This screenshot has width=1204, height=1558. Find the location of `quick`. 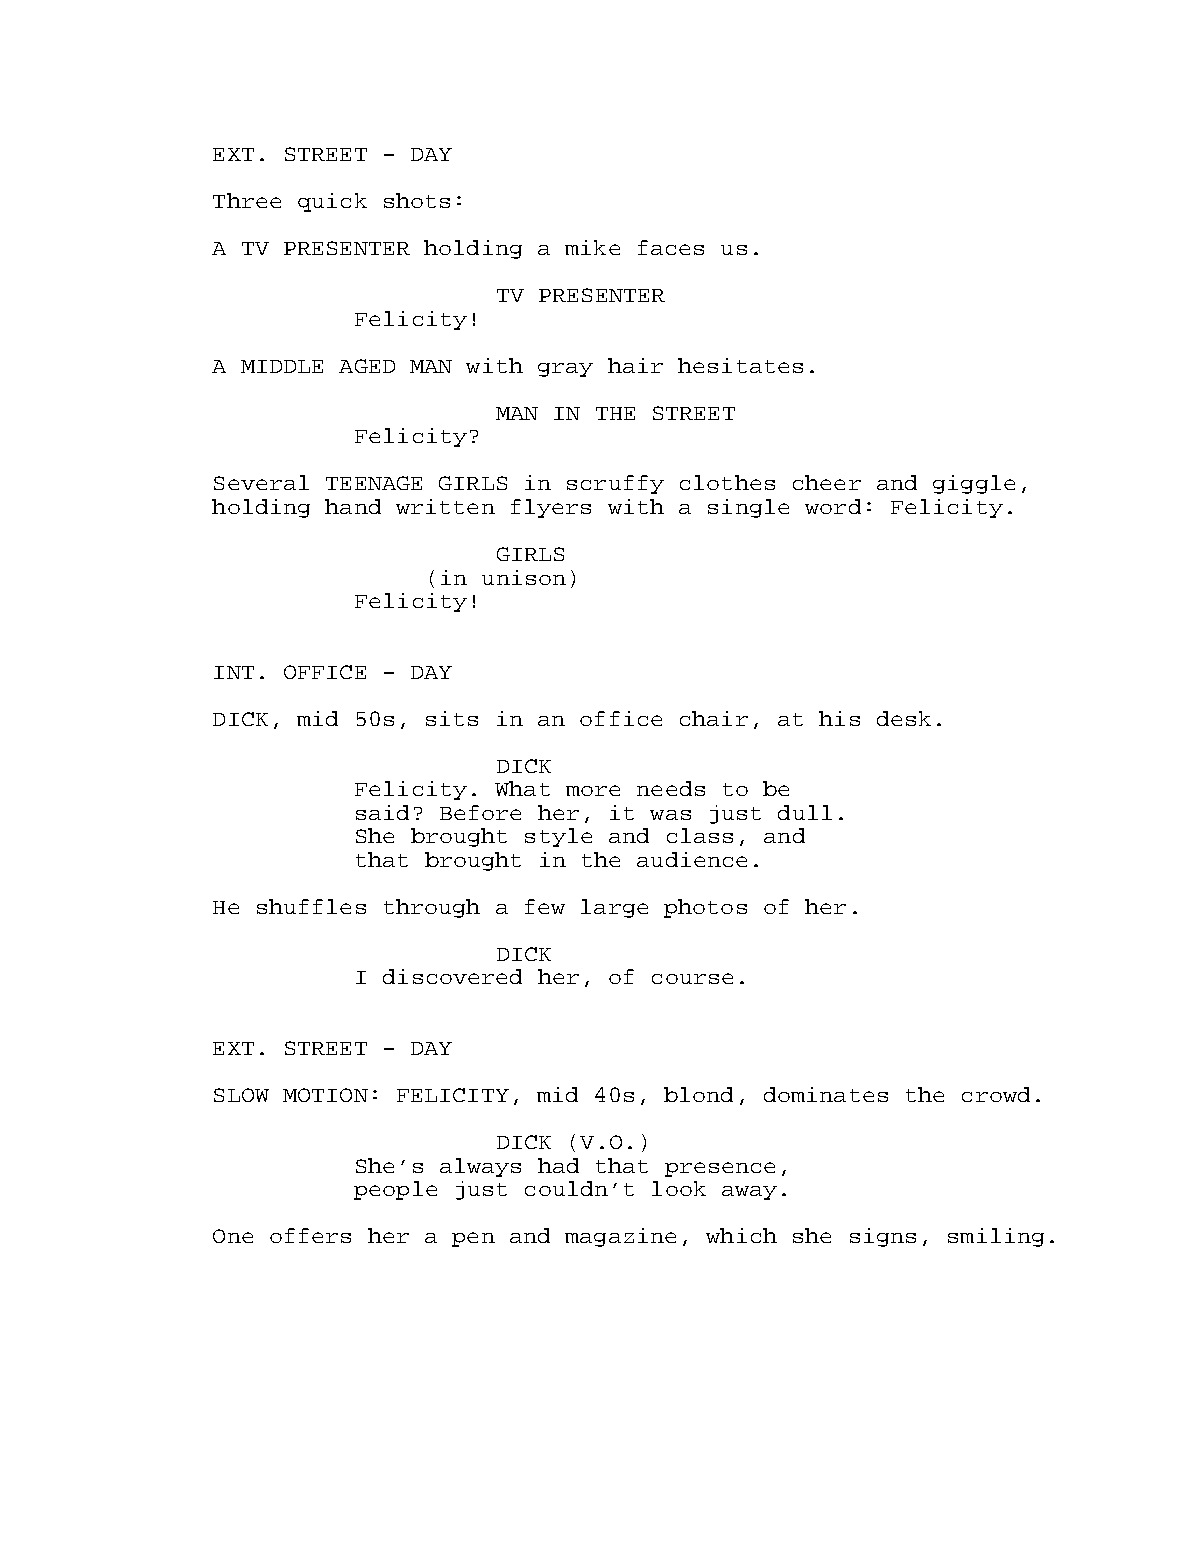

quick is located at coordinates (332, 202).
